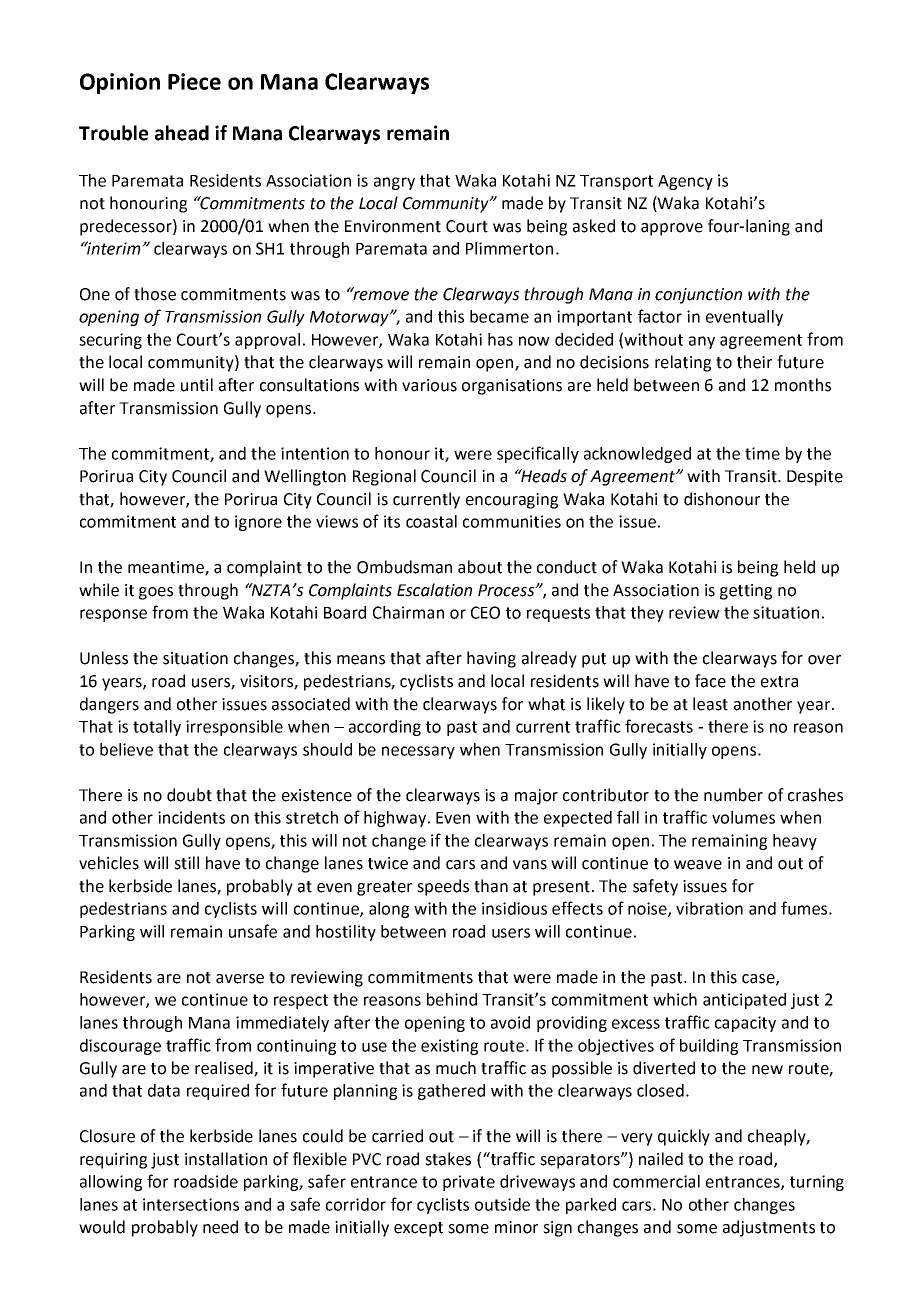 This document has height=1308, width=924. I want to click on private, so click(469, 1183).
